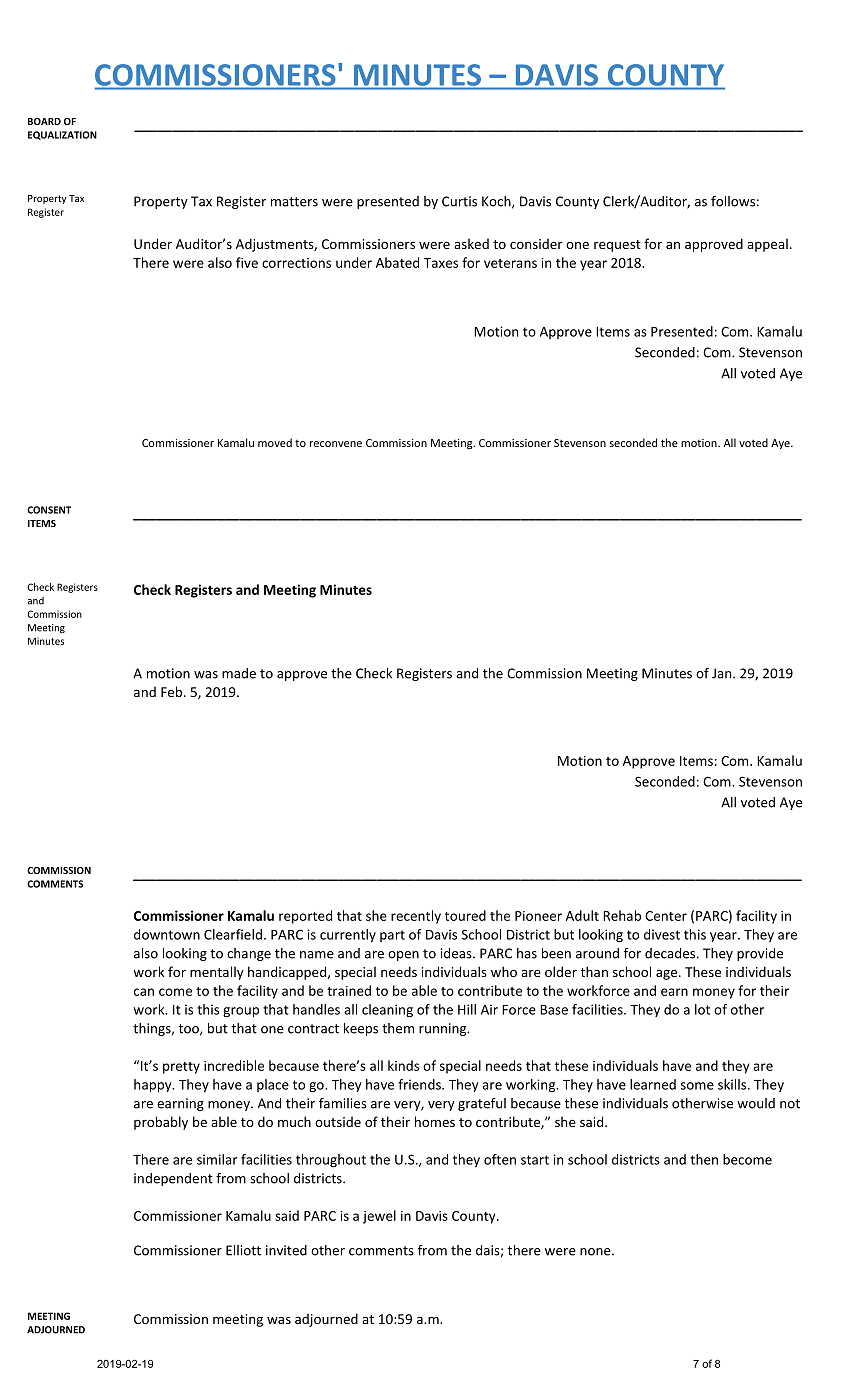 This screenshot has height=1400, width=849. Describe the element at coordinates (733, 201) in the screenshot. I see `follows` at that location.
